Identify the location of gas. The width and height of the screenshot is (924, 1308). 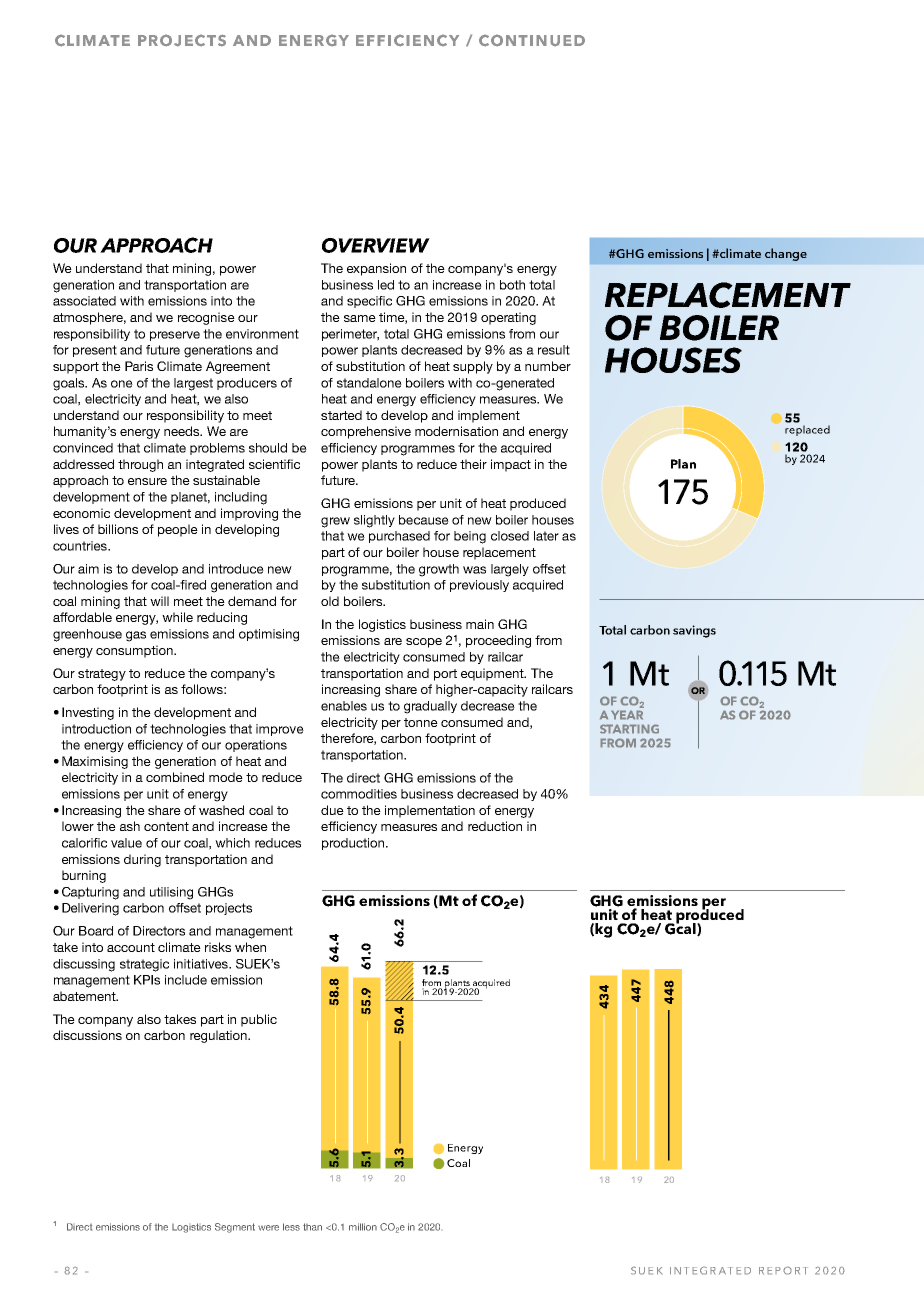
(136, 636).
